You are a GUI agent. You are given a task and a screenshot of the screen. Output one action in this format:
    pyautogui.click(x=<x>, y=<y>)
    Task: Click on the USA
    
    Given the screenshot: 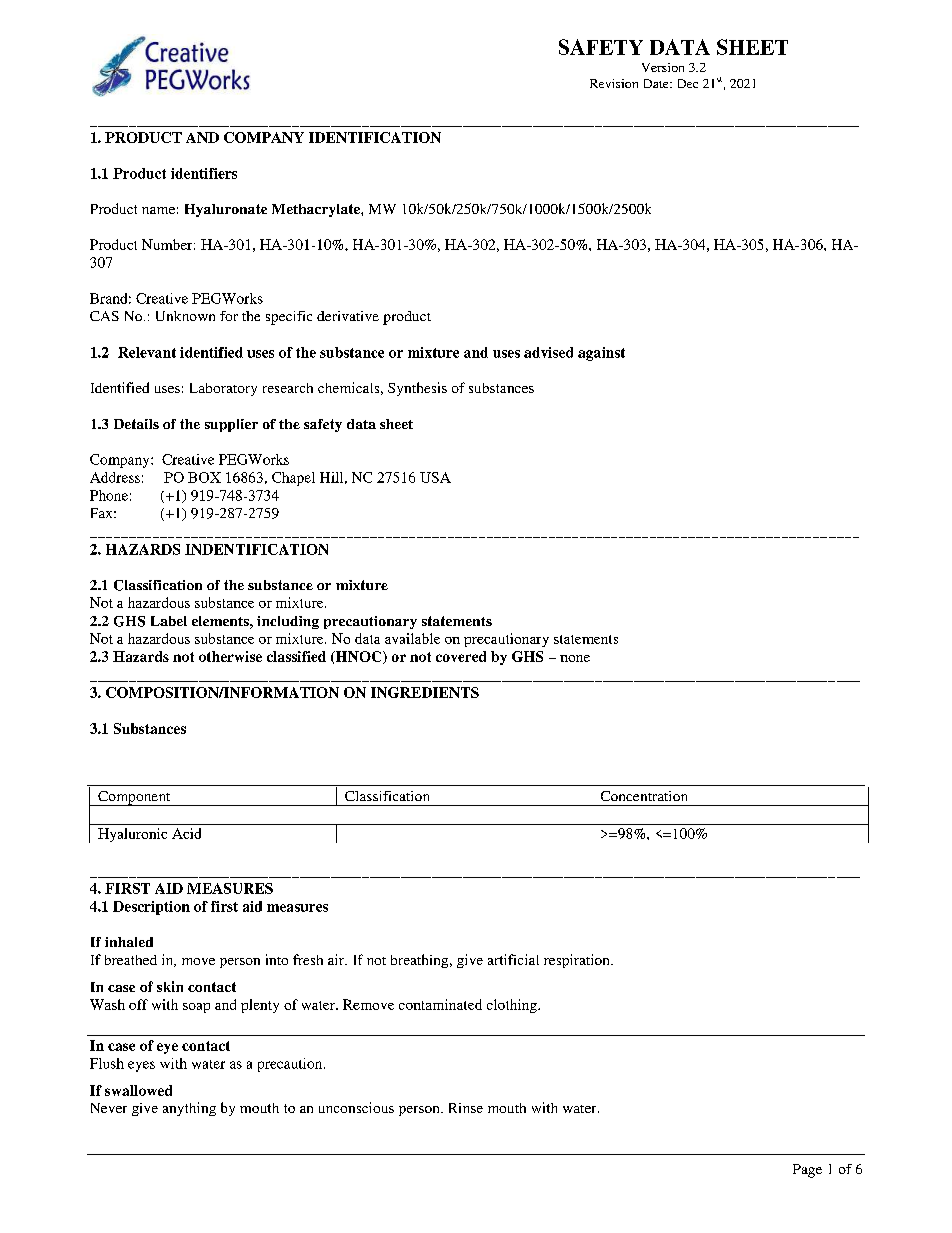 What is the action you would take?
    pyautogui.click(x=435, y=477)
